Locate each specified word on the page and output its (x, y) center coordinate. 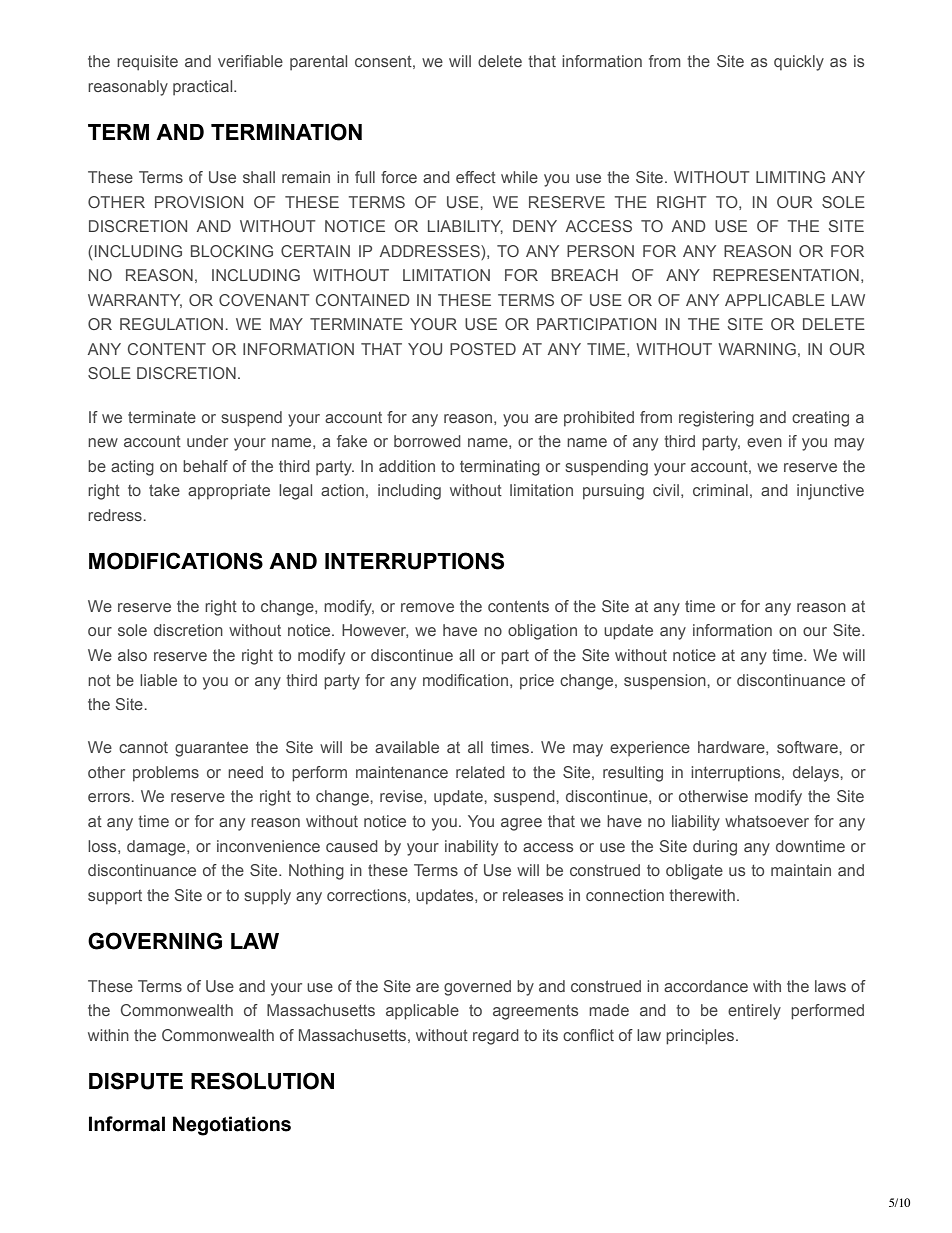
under (207, 441)
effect (476, 177)
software (808, 747)
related (480, 772)
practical (204, 87)
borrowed (427, 441)
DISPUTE (136, 1081)
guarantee (211, 749)
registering (716, 419)
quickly (799, 63)
